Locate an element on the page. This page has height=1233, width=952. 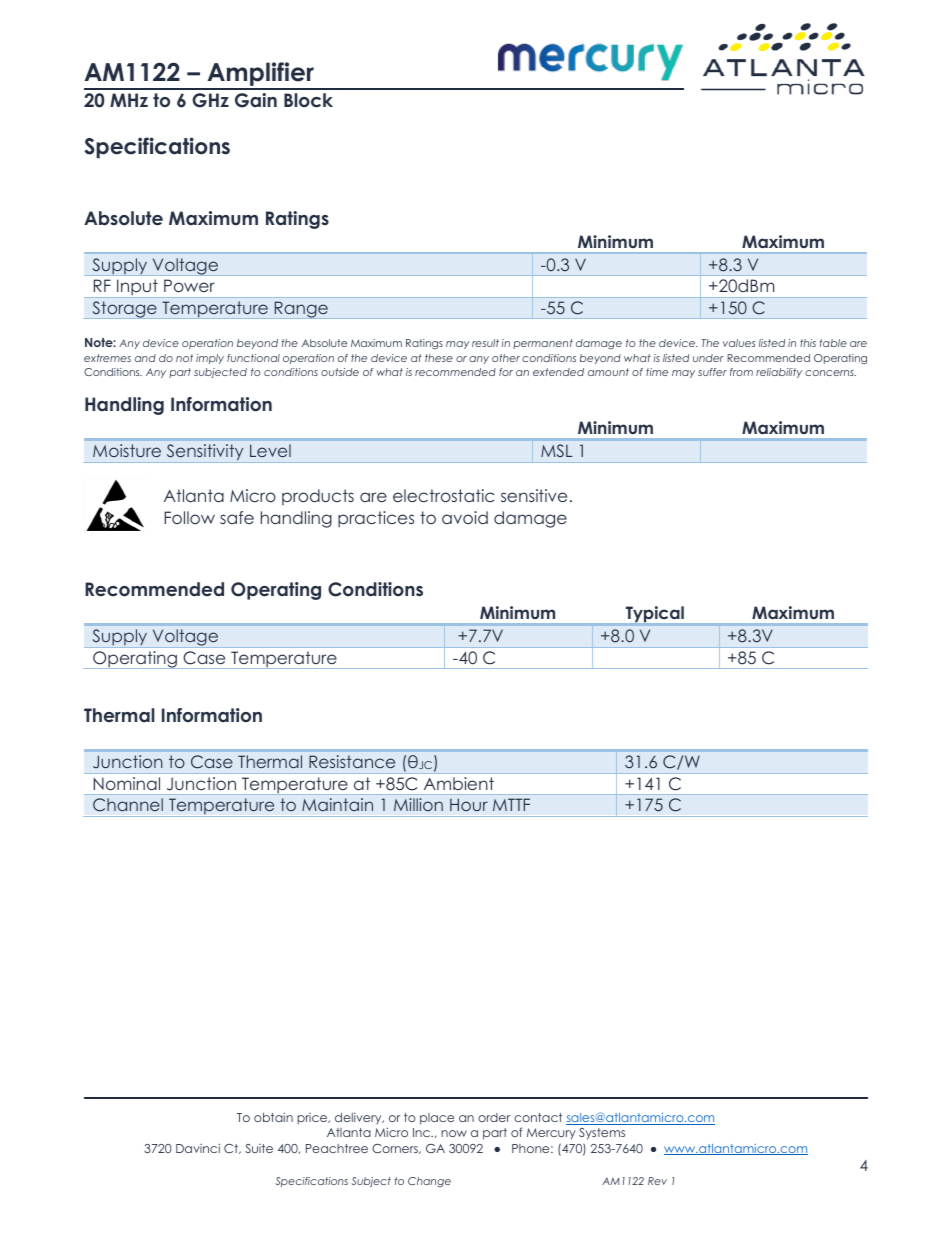
MTTF is located at coordinates (511, 804).
